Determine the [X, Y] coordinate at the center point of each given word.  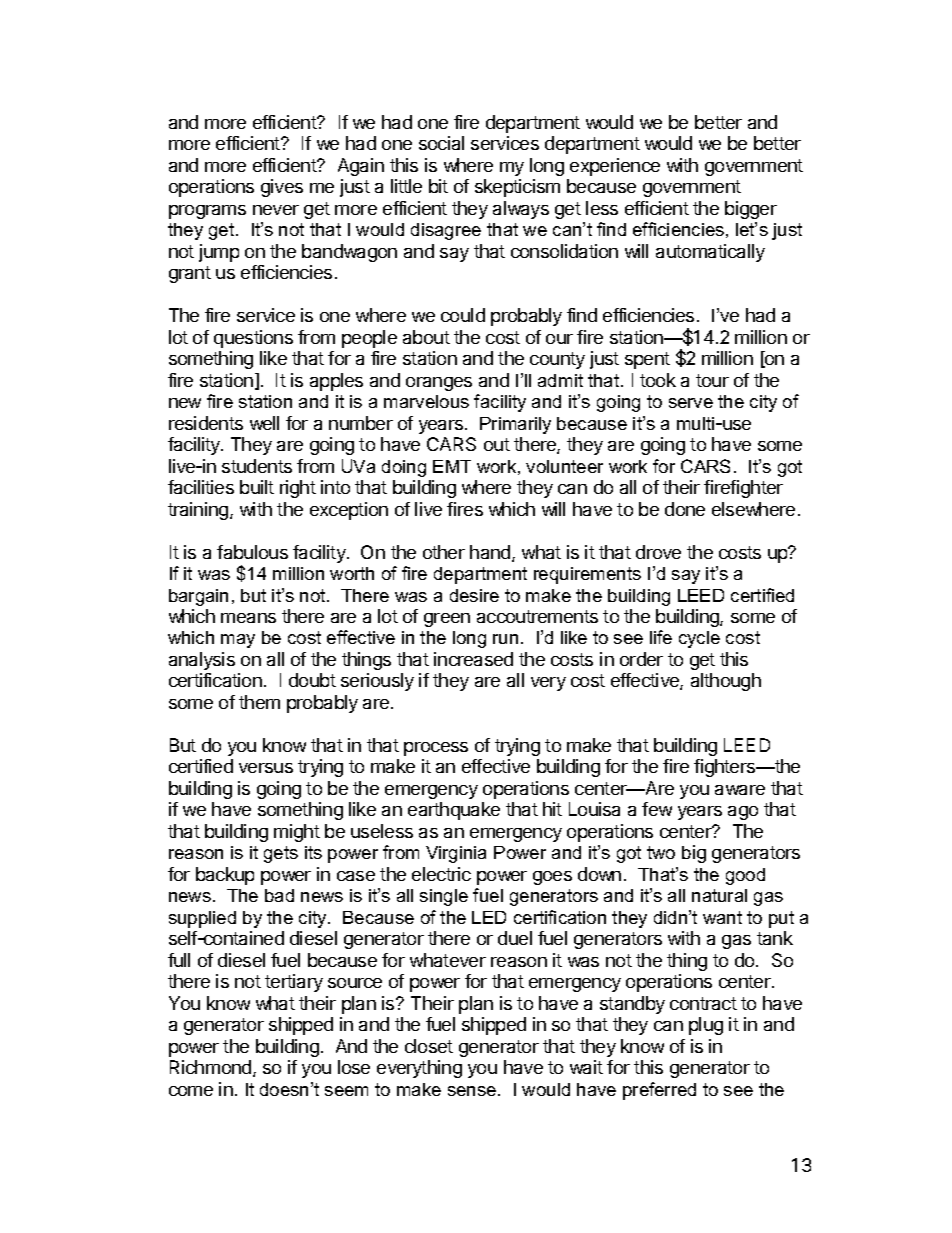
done [685, 509]
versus [266, 768]
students [257, 466]
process [436, 749]
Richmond [210, 1067]
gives [282, 188]
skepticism [517, 188]
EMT [452, 466]
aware [740, 790]
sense [473, 1091]
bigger [751, 210]
